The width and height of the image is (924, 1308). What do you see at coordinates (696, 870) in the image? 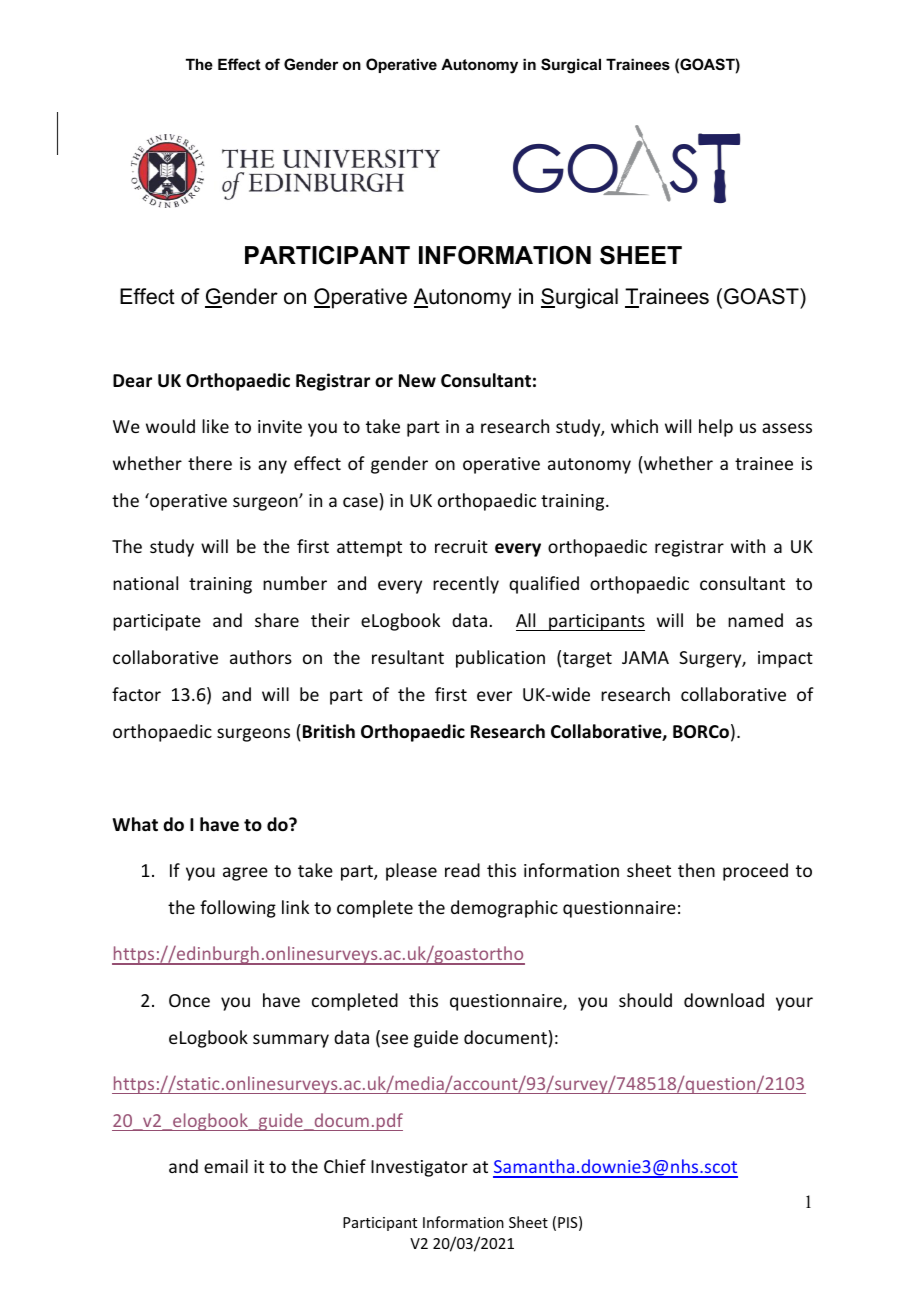
I see `then` at bounding box center [696, 870].
